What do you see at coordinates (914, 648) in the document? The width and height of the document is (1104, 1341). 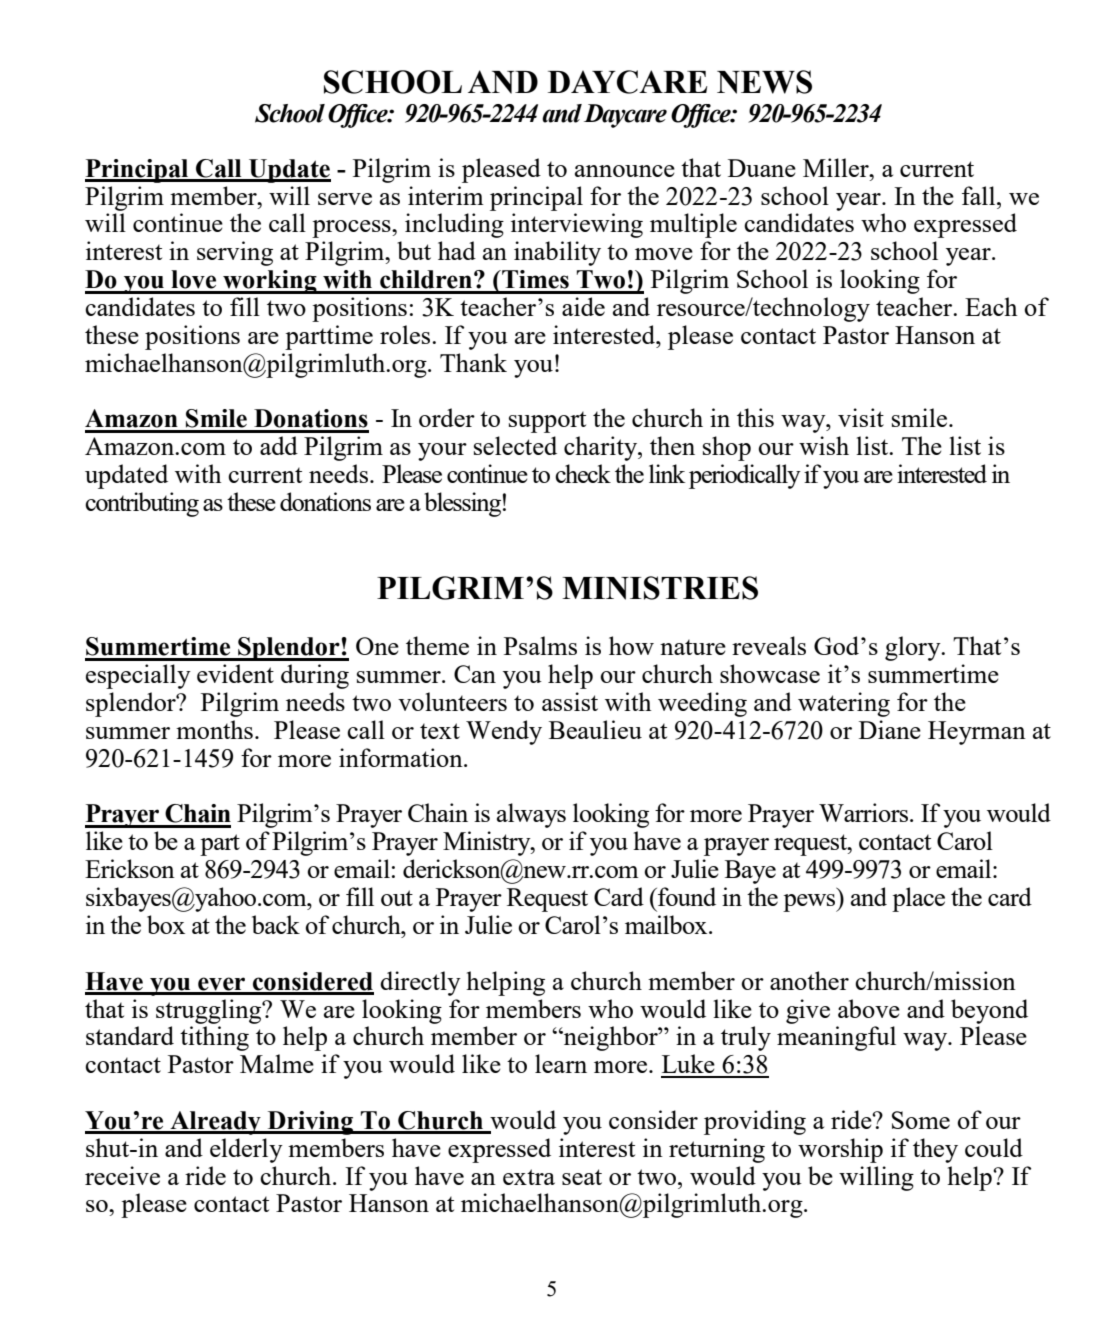 I see `glory` at bounding box center [914, 648].
